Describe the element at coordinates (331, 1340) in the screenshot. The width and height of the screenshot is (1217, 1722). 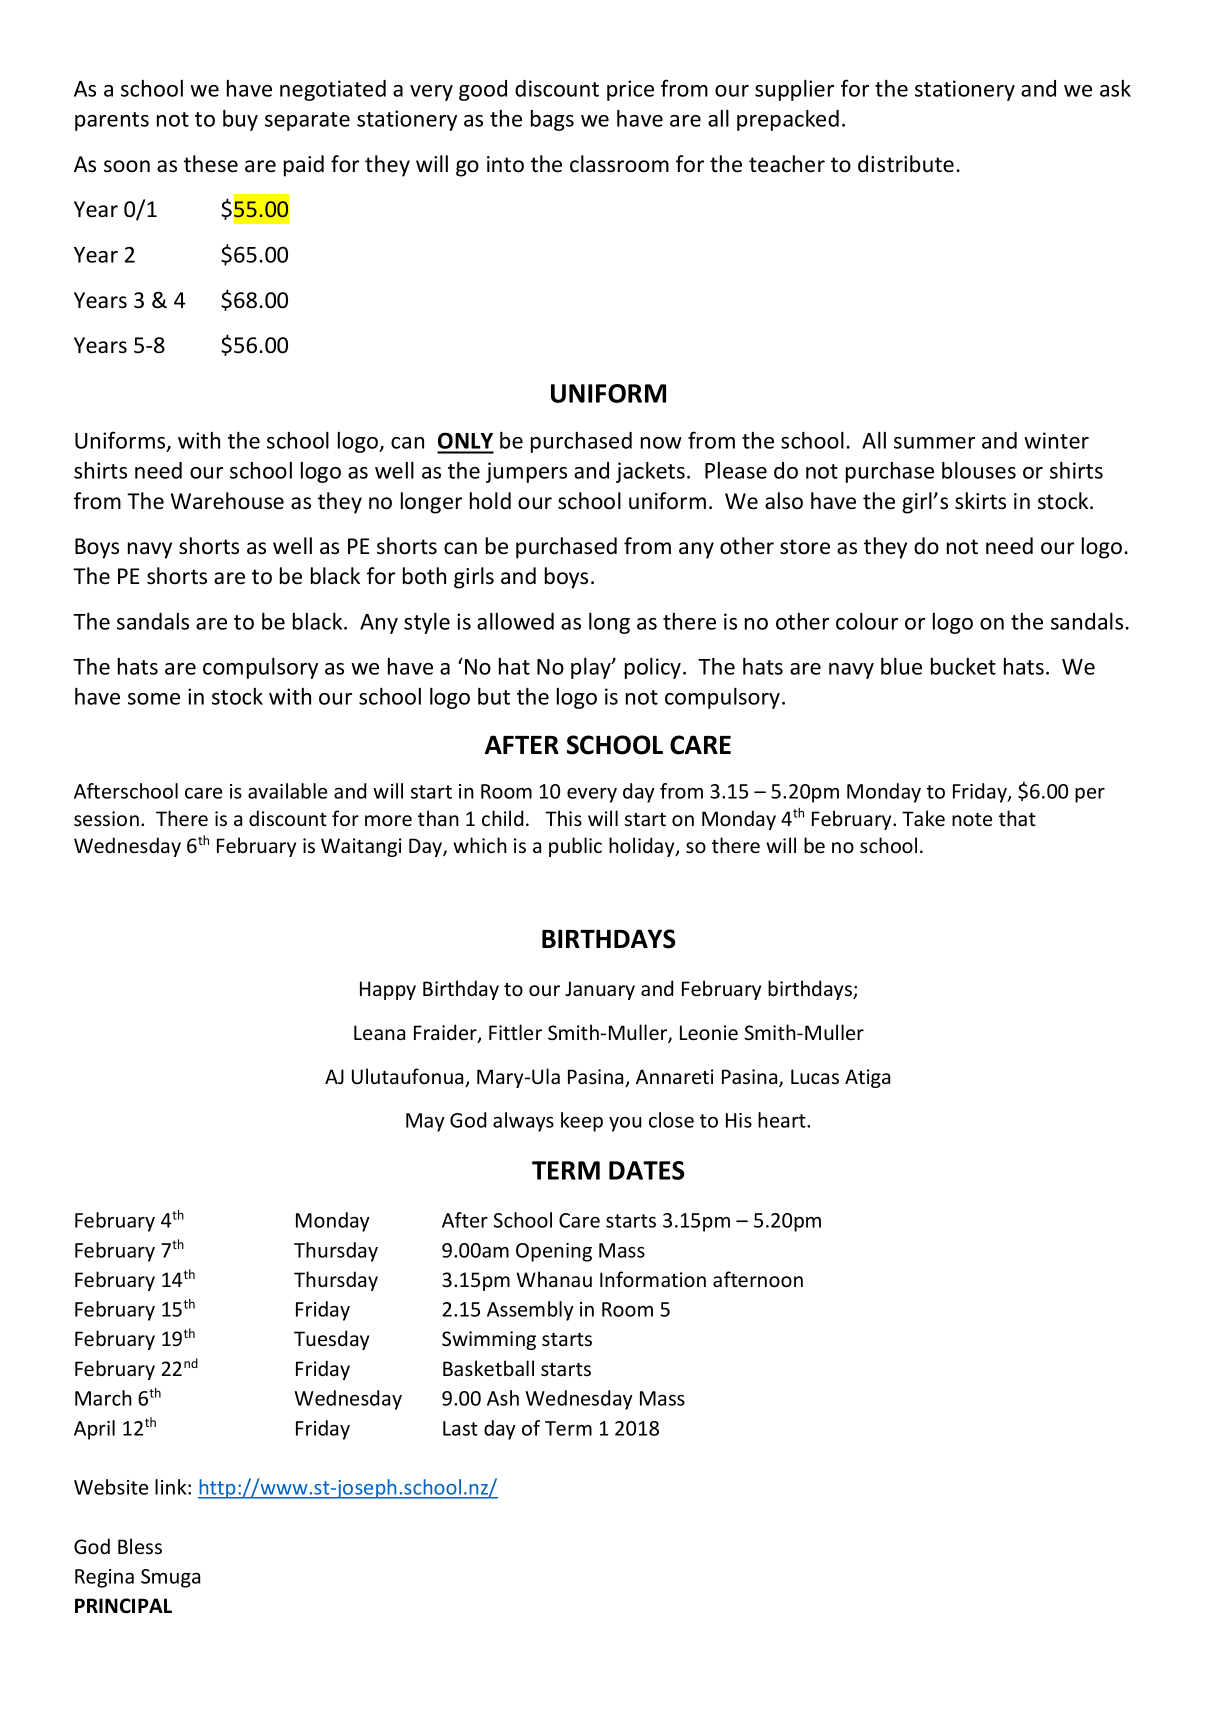
I see `Tuesday` at that location.
